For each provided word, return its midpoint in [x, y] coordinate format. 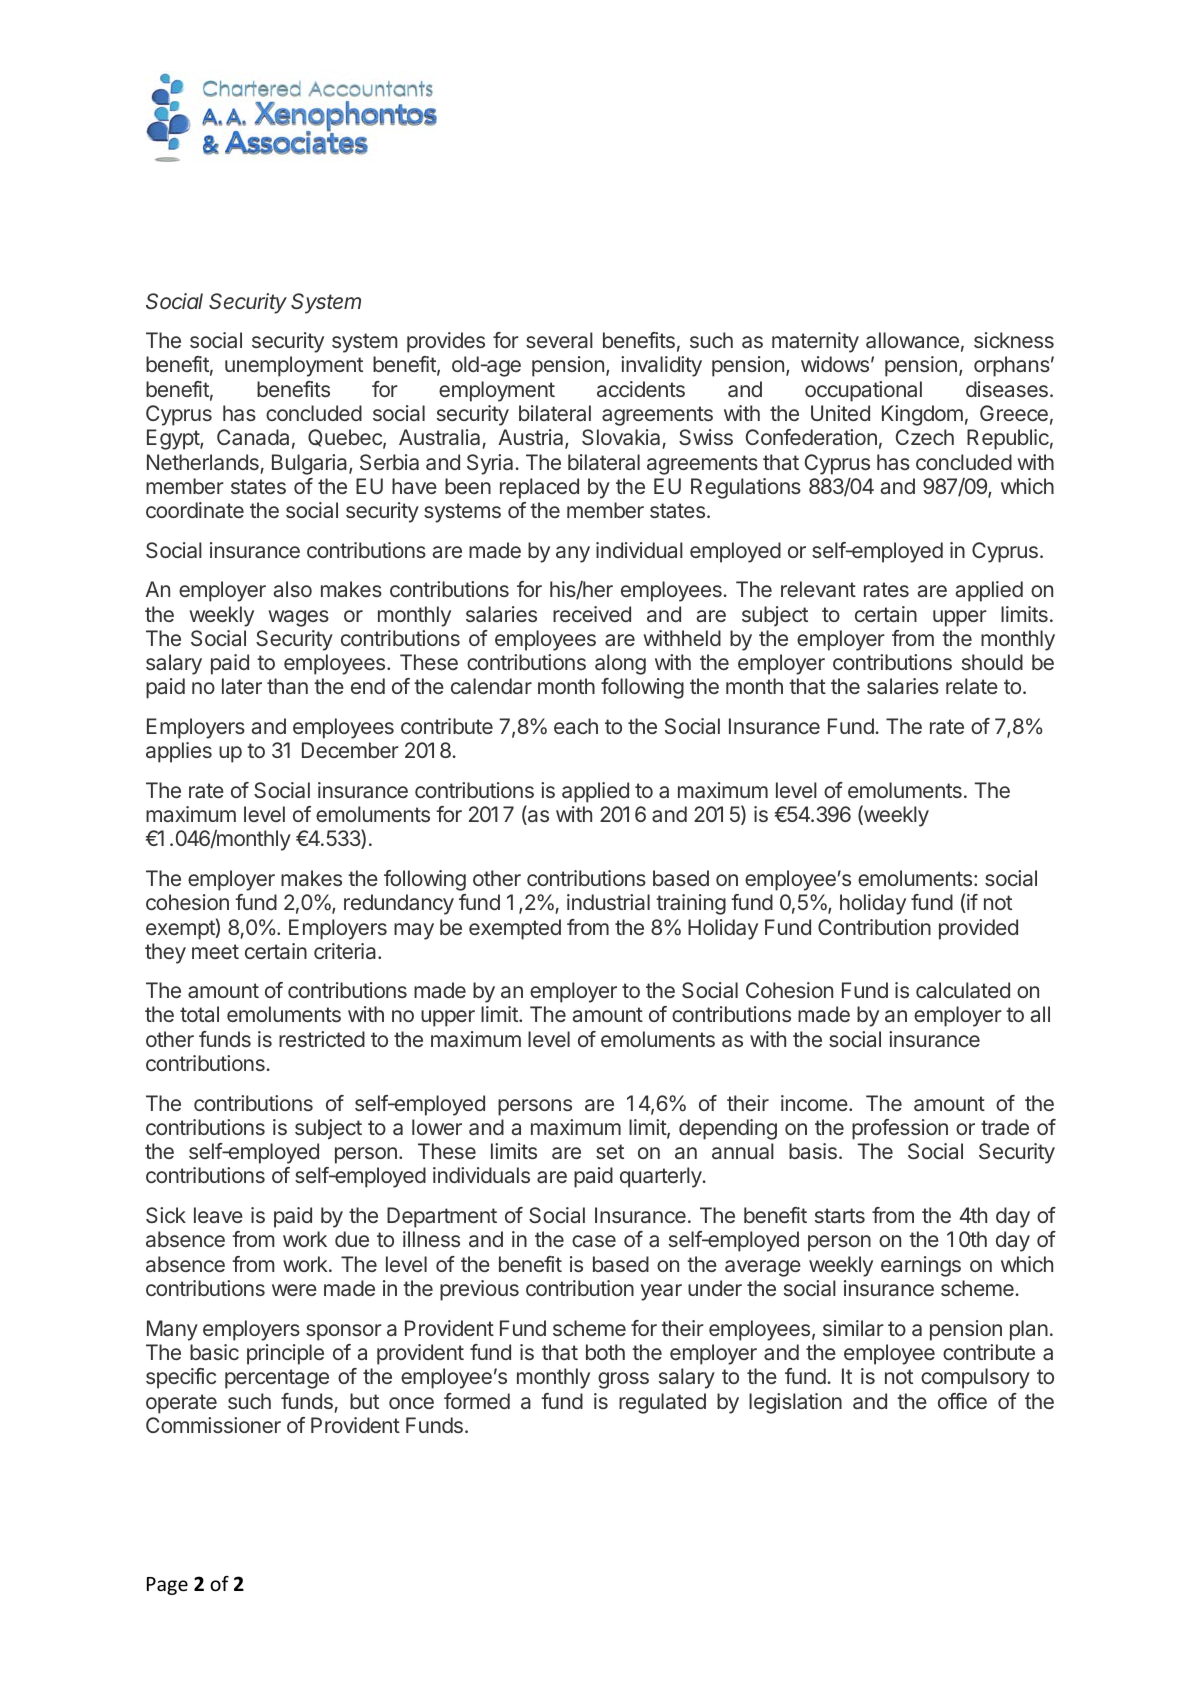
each [576, 726]
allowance [912, 340]
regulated [662, 1403]
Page [167, 1586]
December [350, 750]
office [962, 1401]
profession [900, 1129]
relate [972, 686]
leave [218, 1215]
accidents [641, 389]
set [610, 1151]
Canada [253, 437]
